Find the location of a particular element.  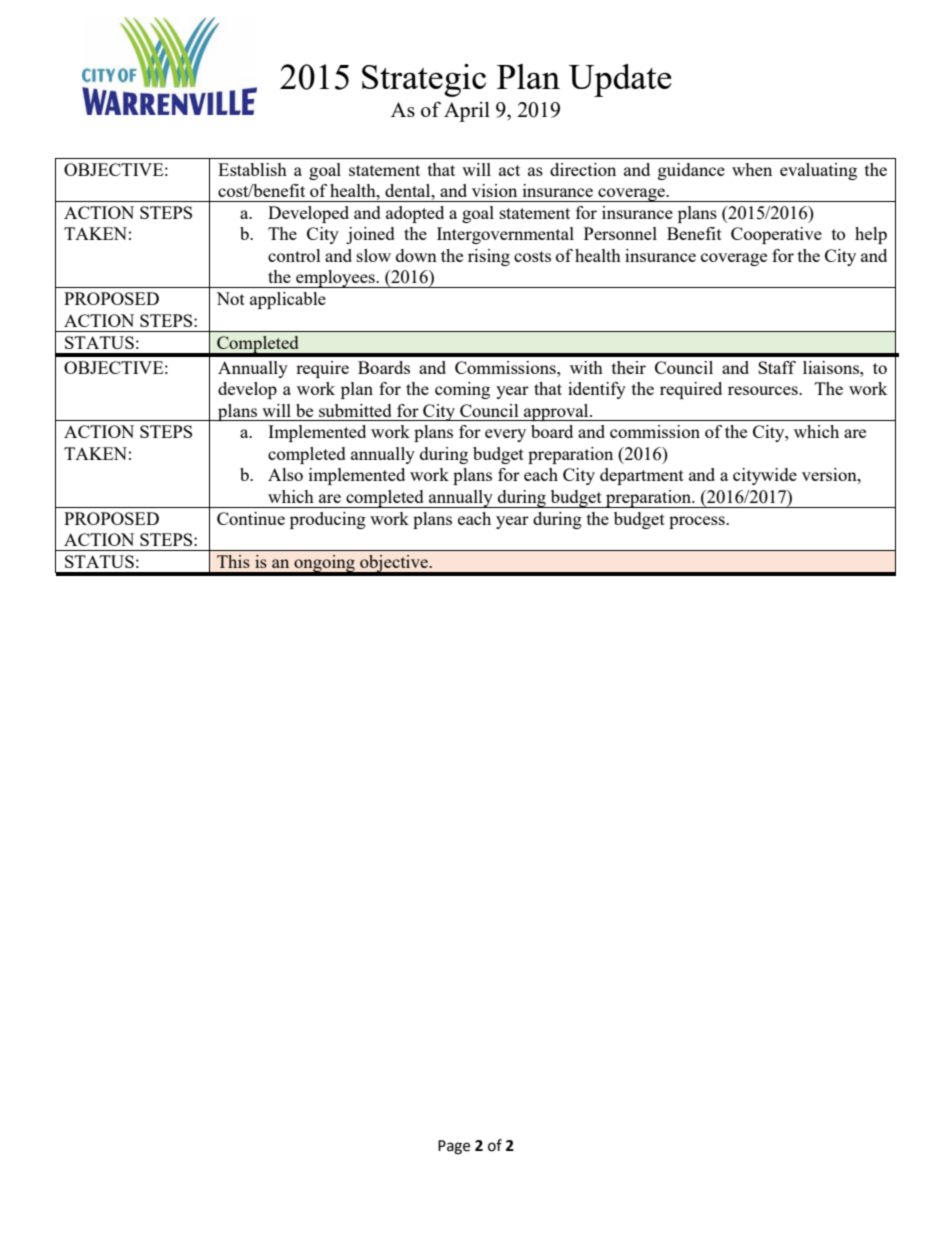

every is located at coordinates (505, 435).
